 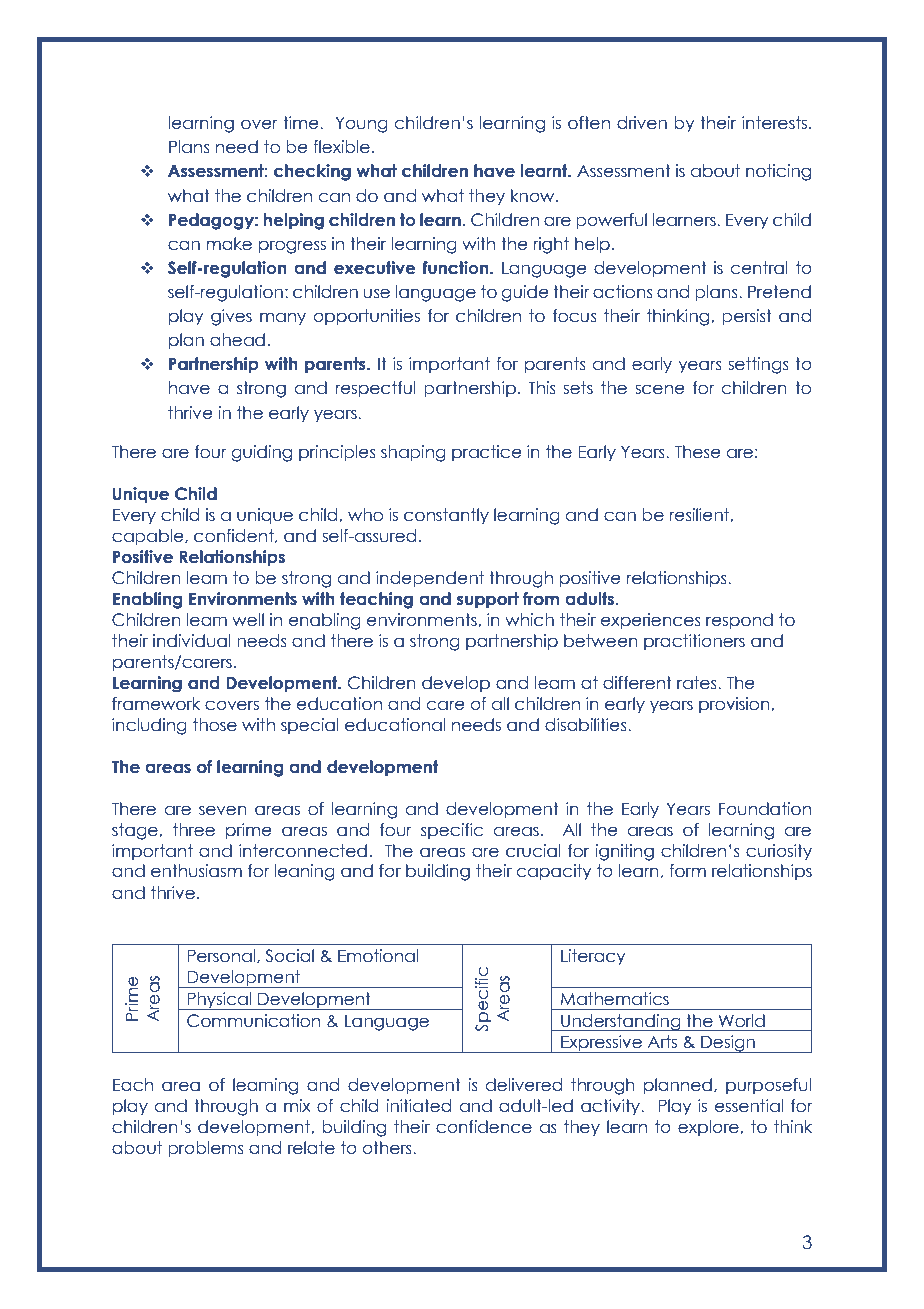 What do you see at coordinates (484, 1127) in the screenshot?
I see `confidence` at bounding box center [484, 1127].
